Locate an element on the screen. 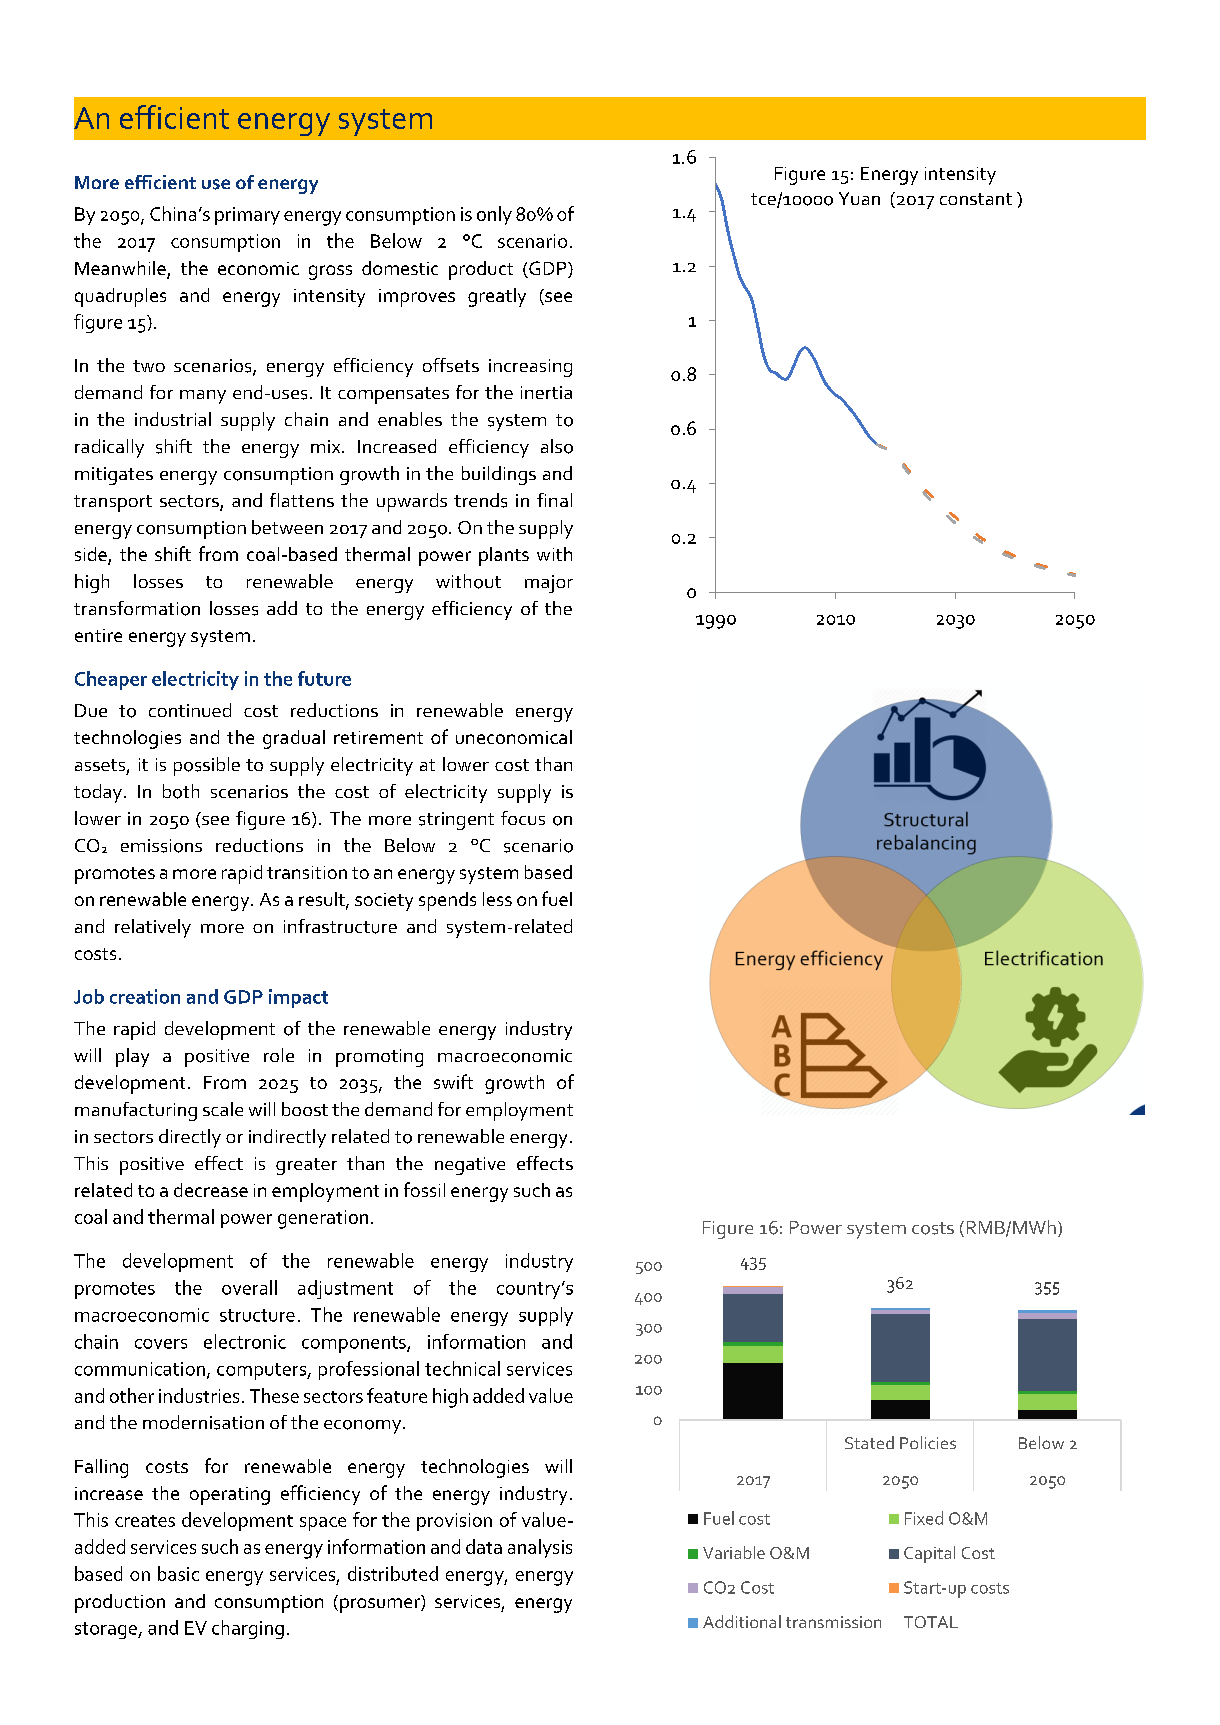  scale is located at coordinates (223, 1109).
